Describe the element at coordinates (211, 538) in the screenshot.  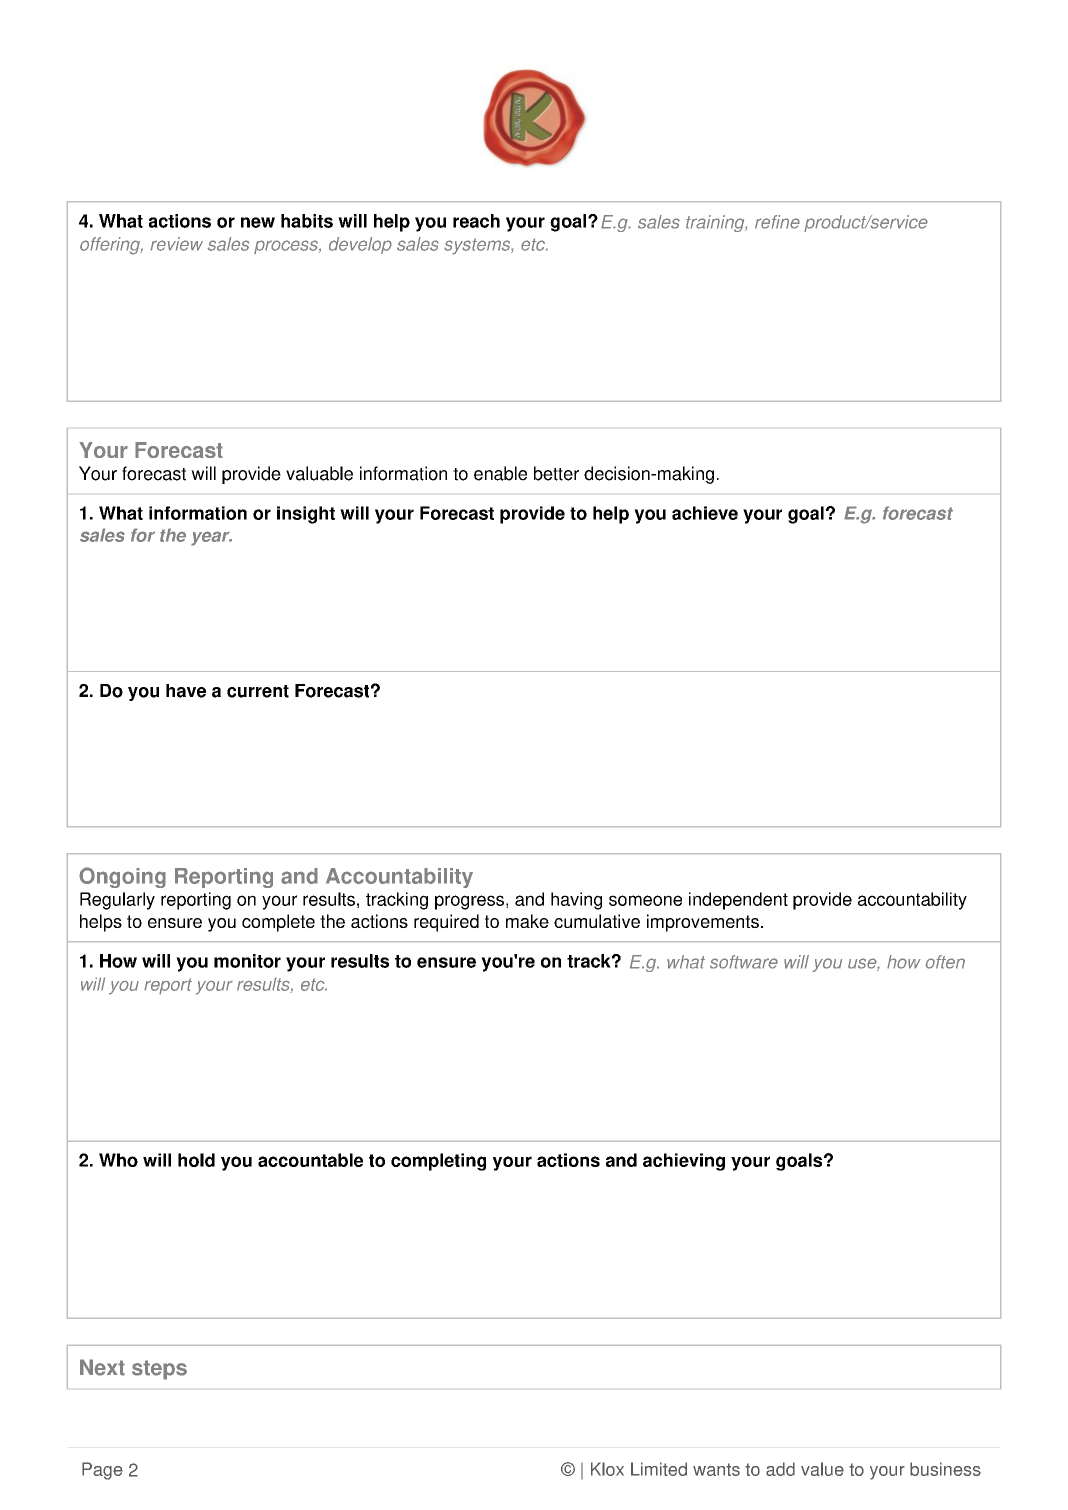
I see `year` at that location.
